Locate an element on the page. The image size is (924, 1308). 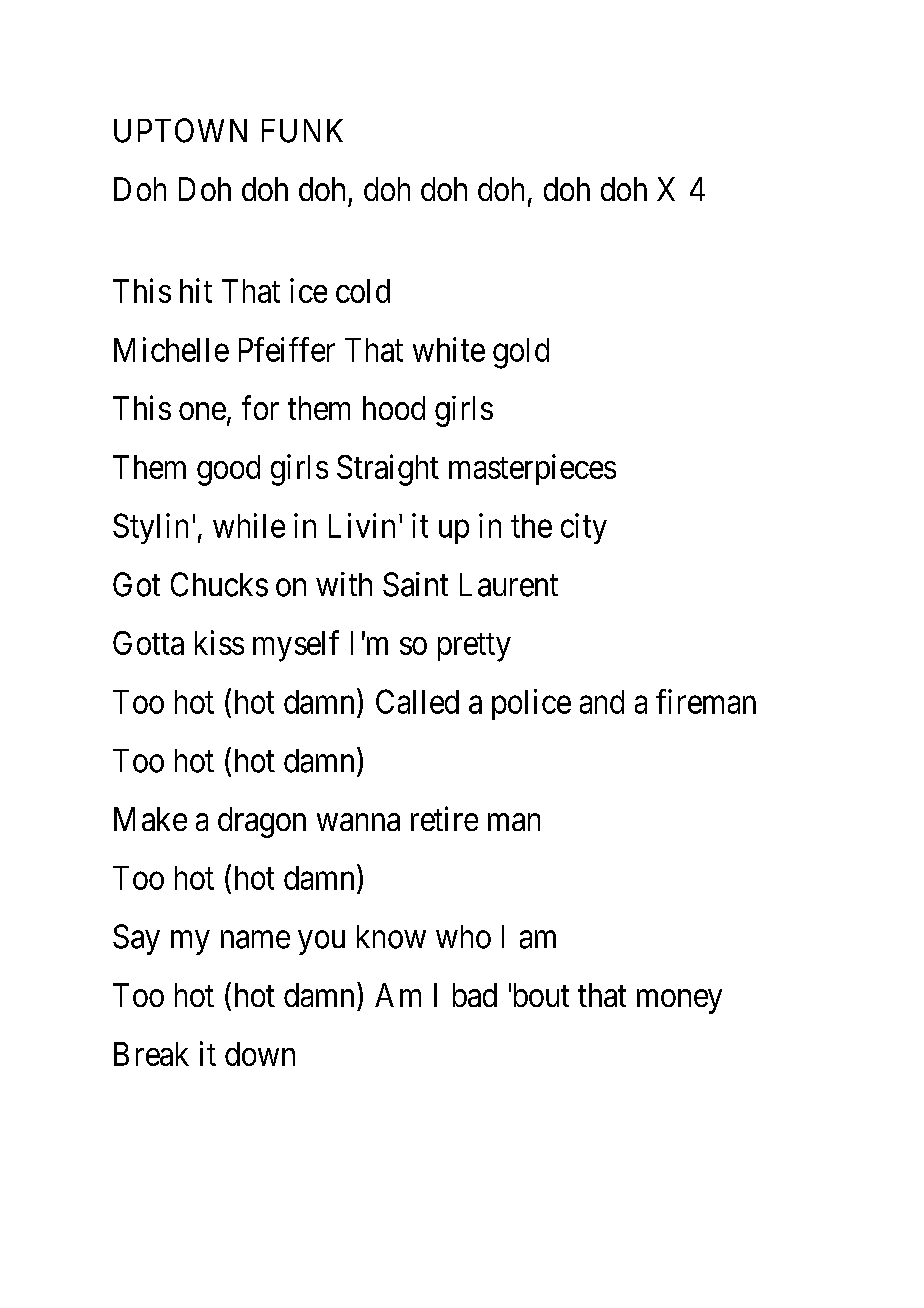
retire is located at coordinates (444, 818).
